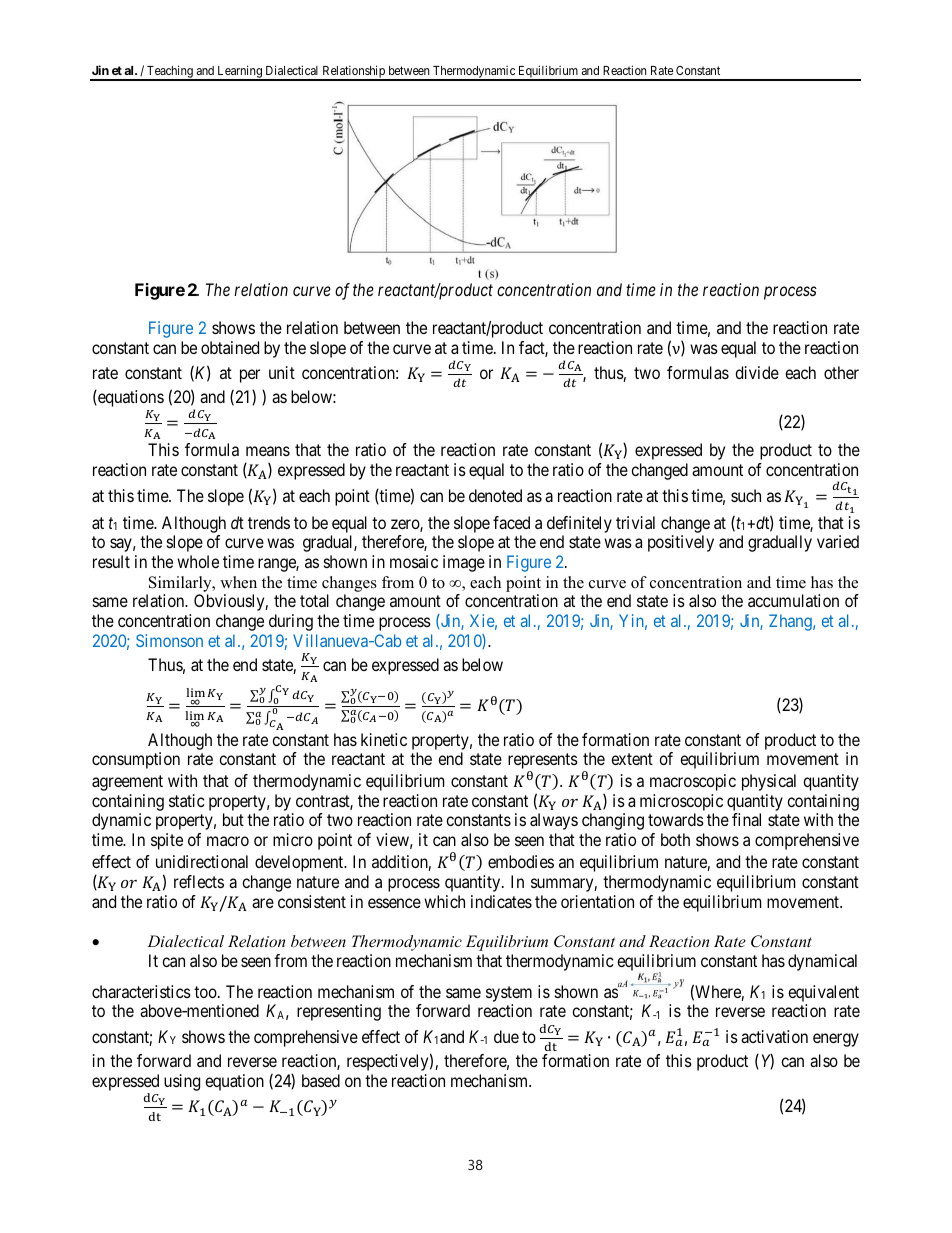 This screenshot has height=1233, width=952. What do you see at coordinates (793, 600) in the screenshot?
I see `accumulation` at bounding box center [793, 600].
